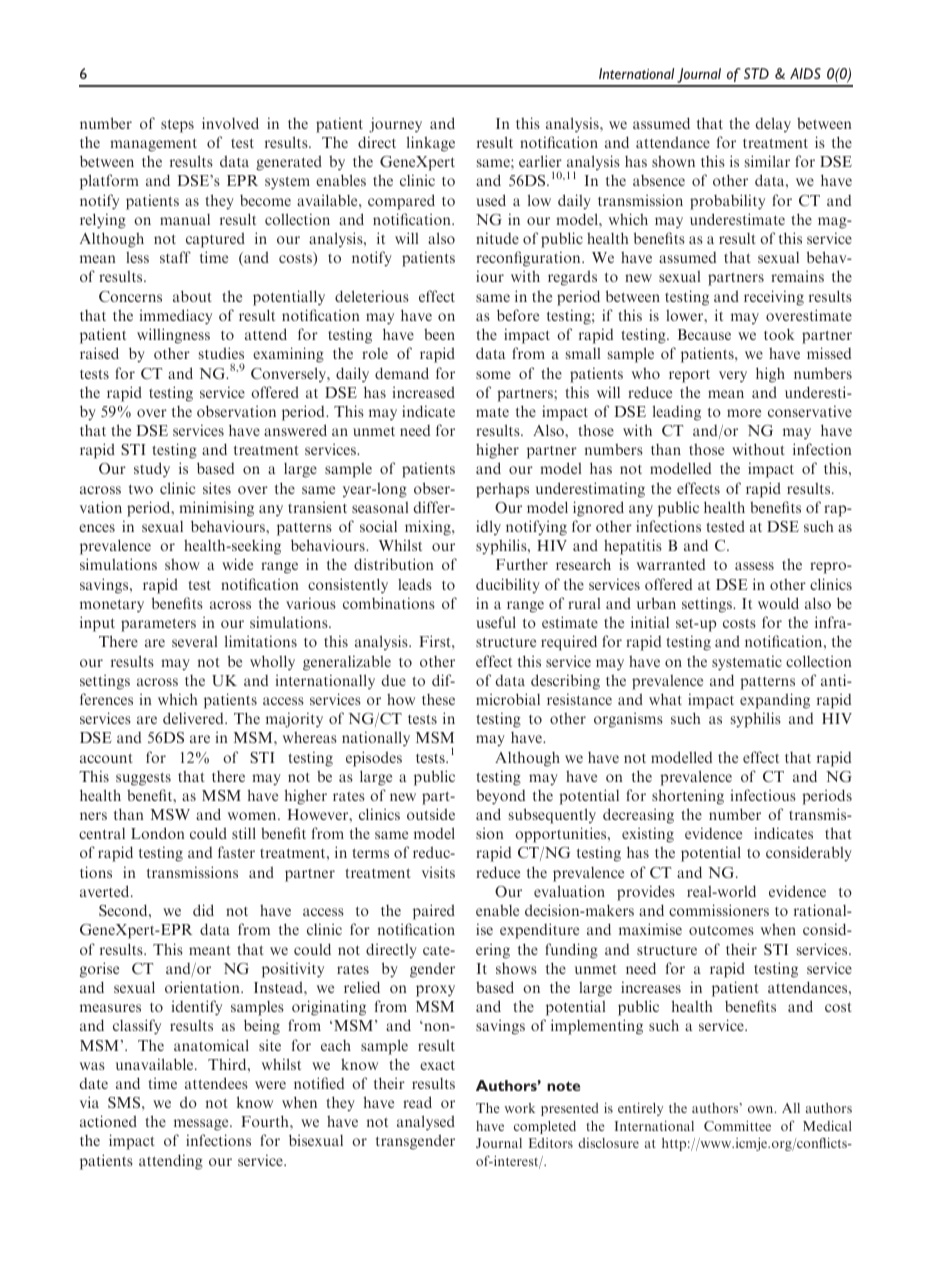 The image size is (952, 1270). Describe the element at coordinates (438, 872) in the page. I see `visits` at that location.
